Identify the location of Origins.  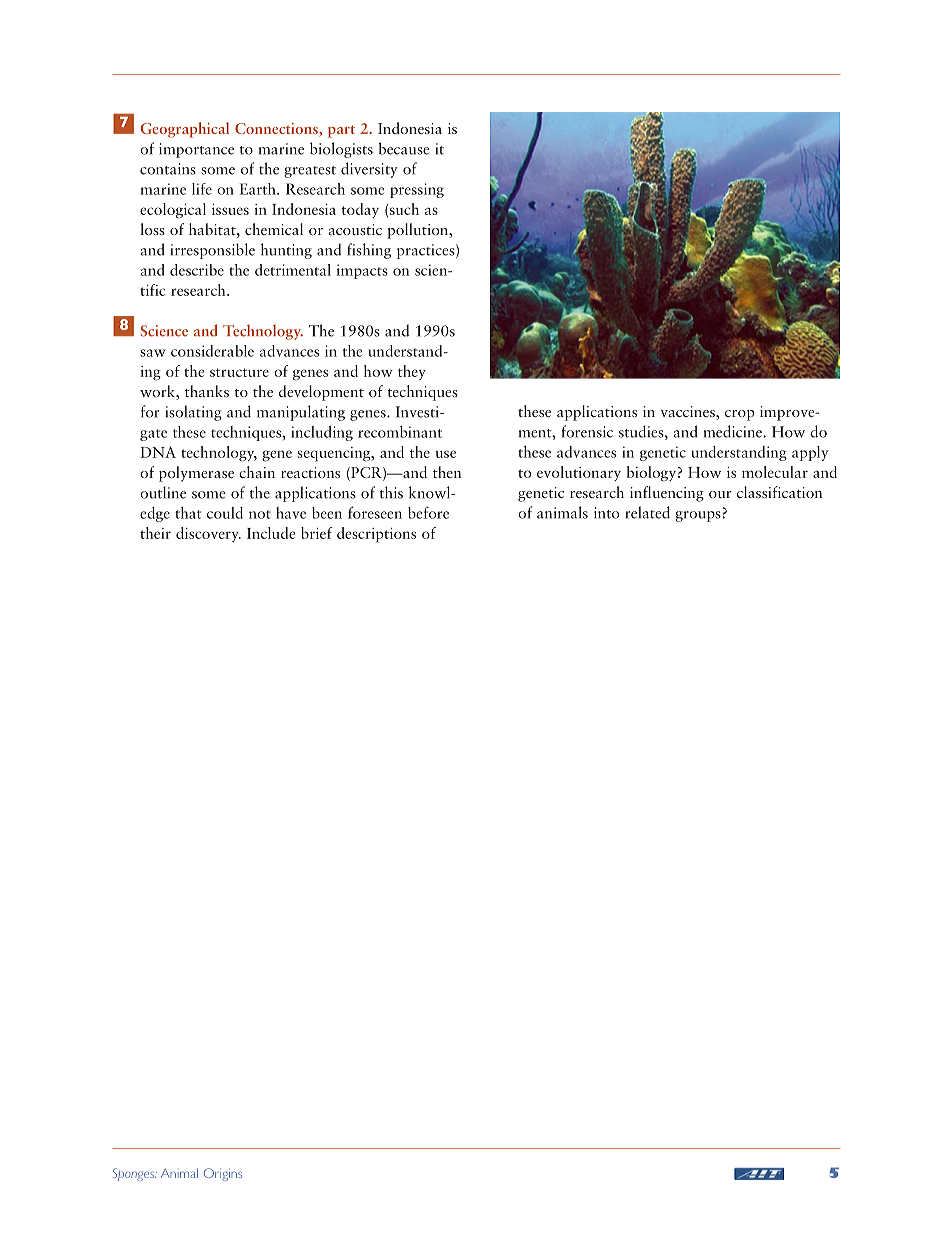
(223, 1174).
